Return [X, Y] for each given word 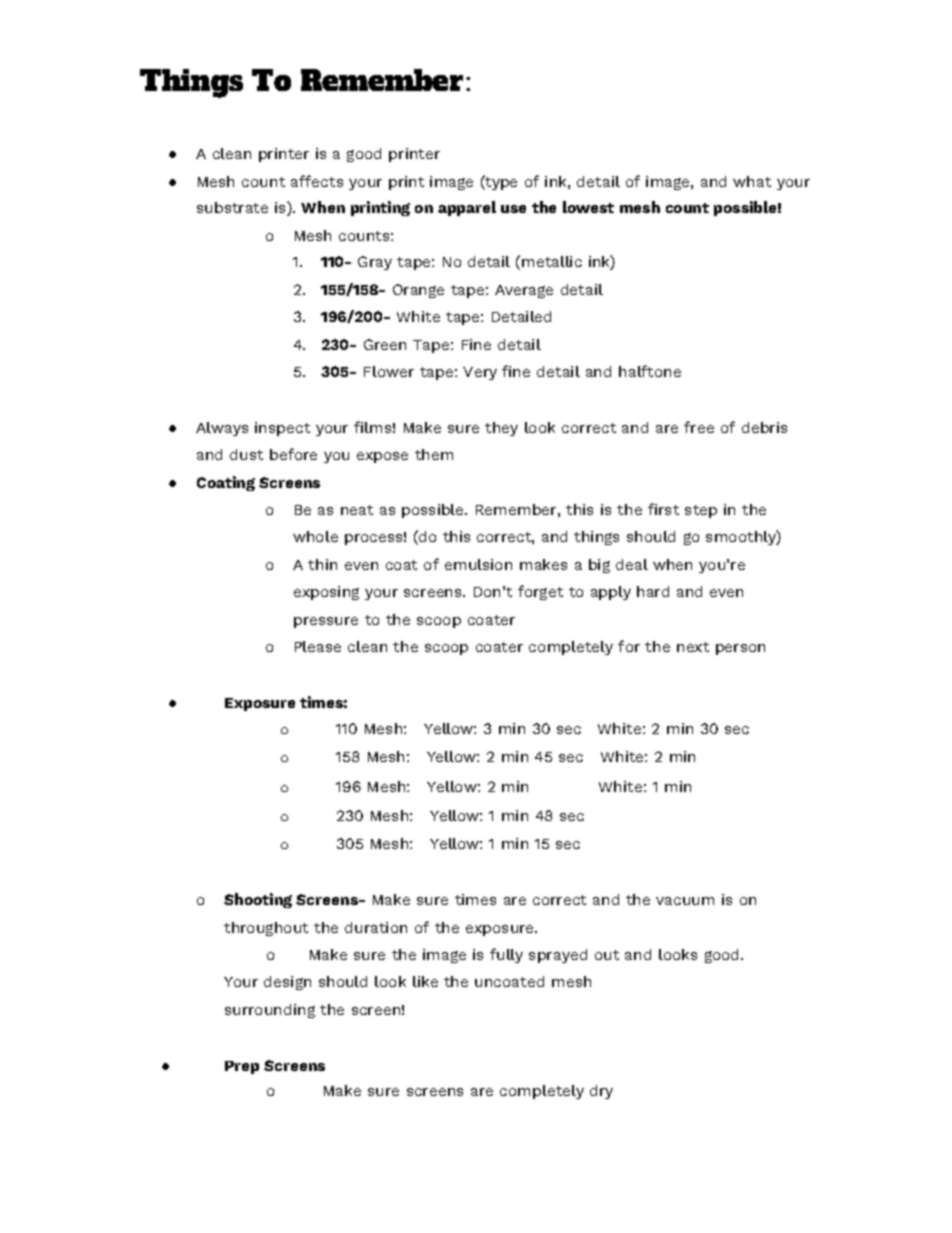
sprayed [558, 956]
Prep [242, 1067]
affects [317, 181]
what [752, 181]
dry [601, 1092]
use [513, 209]
